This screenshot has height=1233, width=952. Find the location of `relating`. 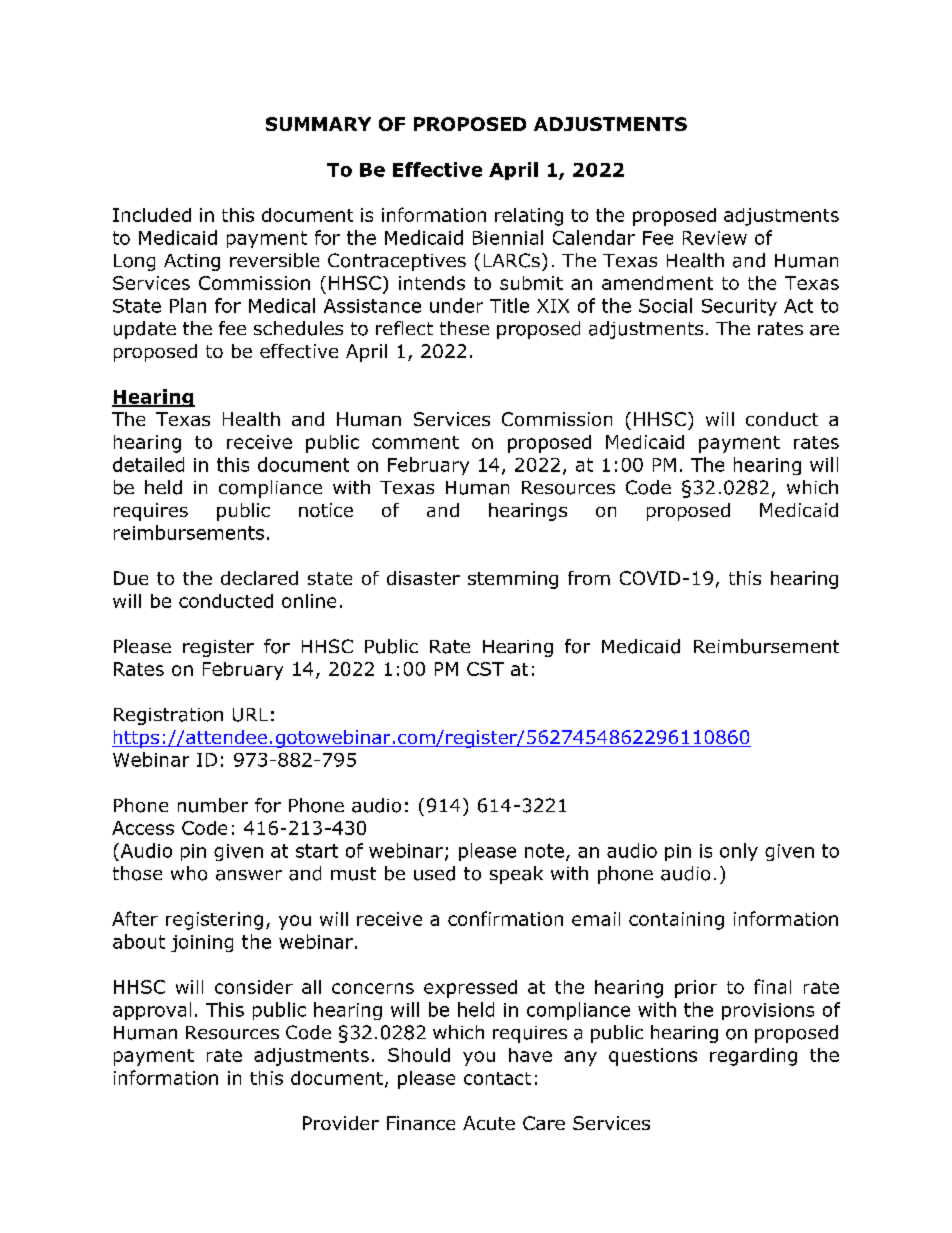

relating is located at coordinates (529, 217).
